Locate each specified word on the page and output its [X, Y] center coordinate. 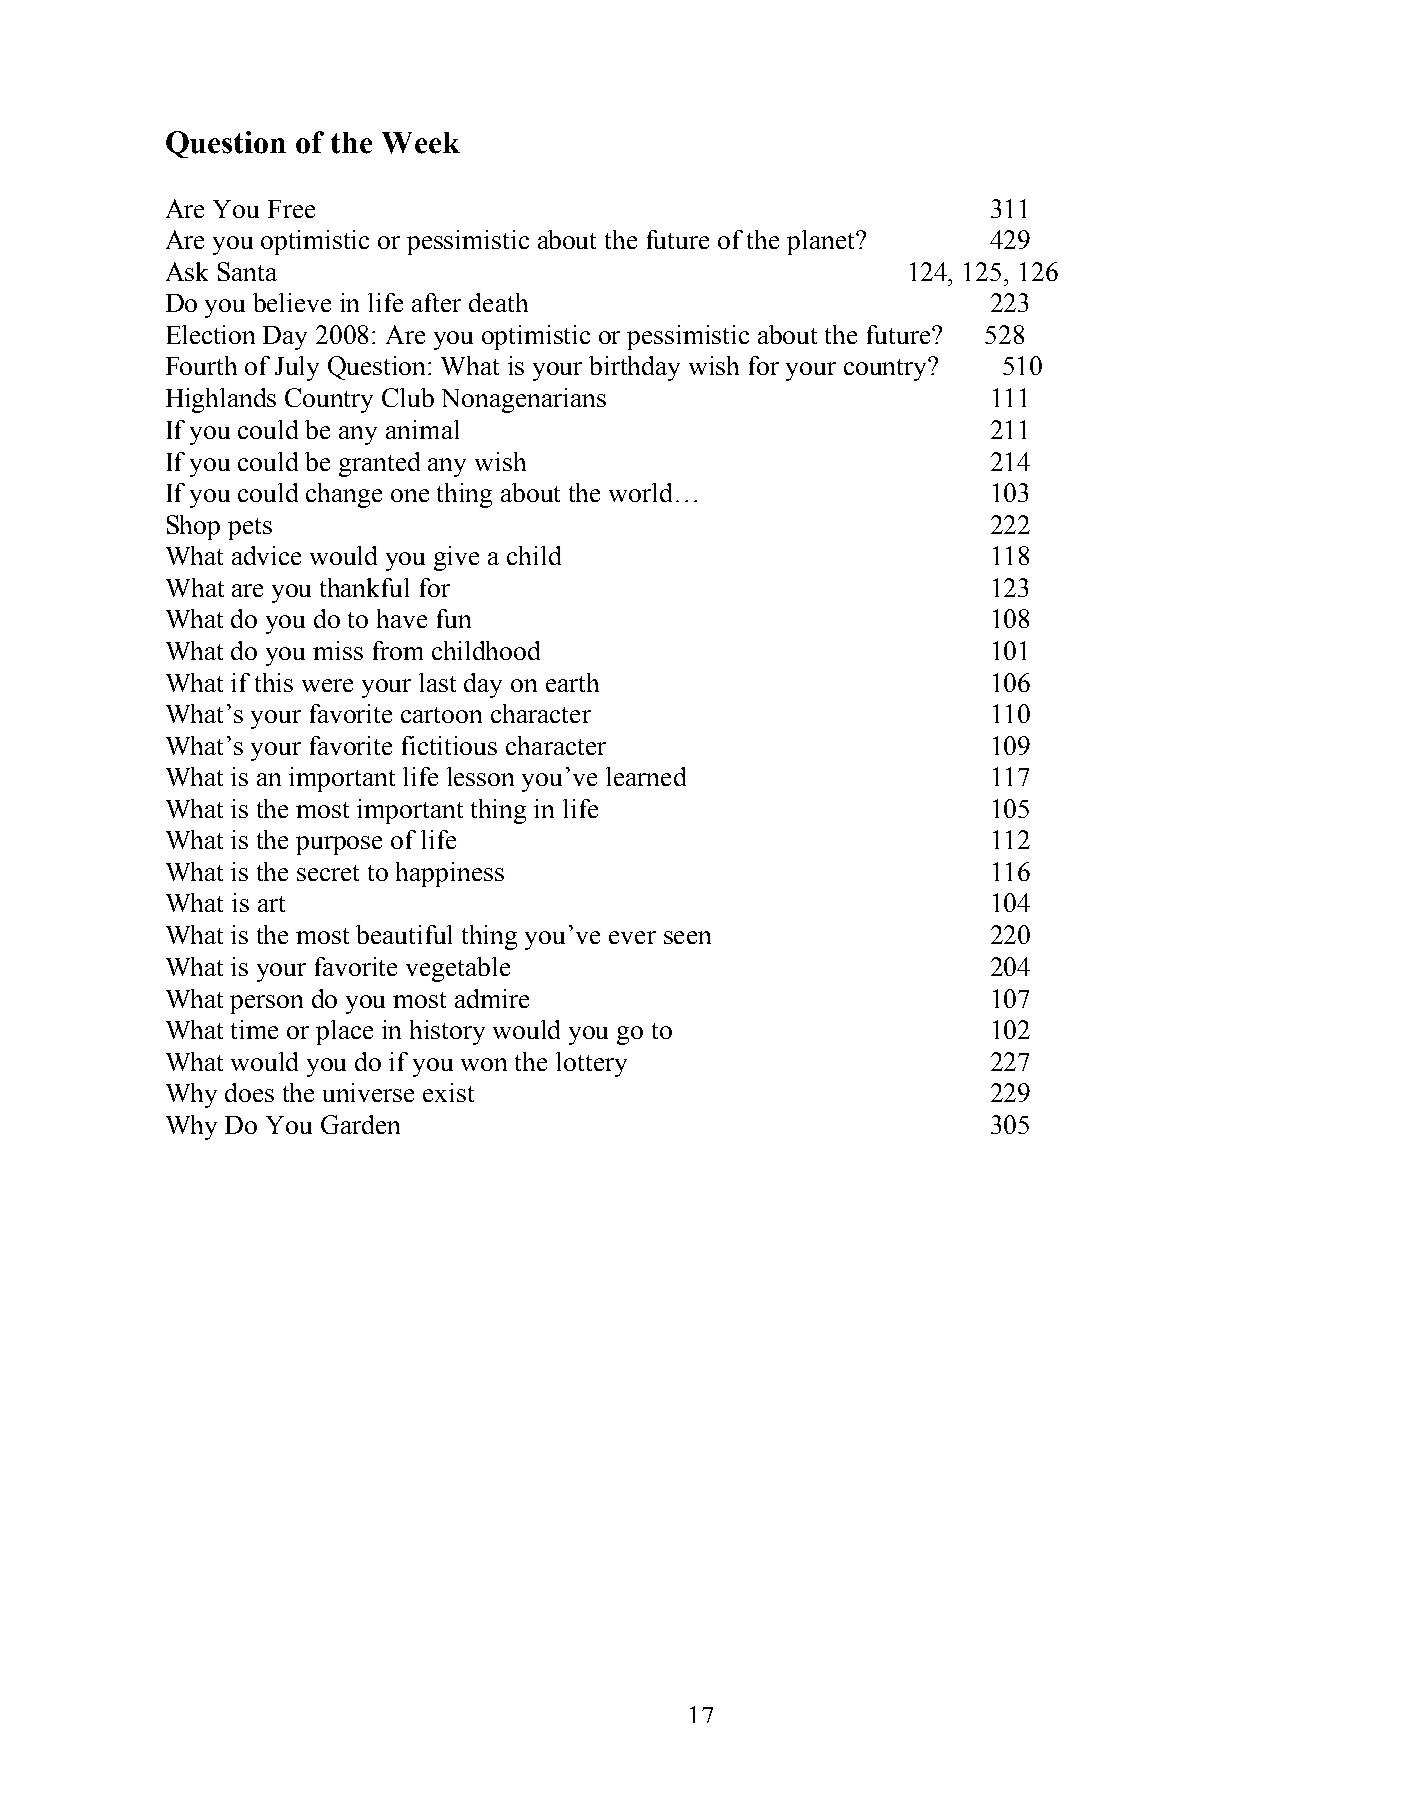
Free [291, 209]
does [249, 1092]
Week [421, 143]
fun [454, 618]
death [498, 302]
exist [448, 1092]
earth [572, 682]
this [274, 682]
